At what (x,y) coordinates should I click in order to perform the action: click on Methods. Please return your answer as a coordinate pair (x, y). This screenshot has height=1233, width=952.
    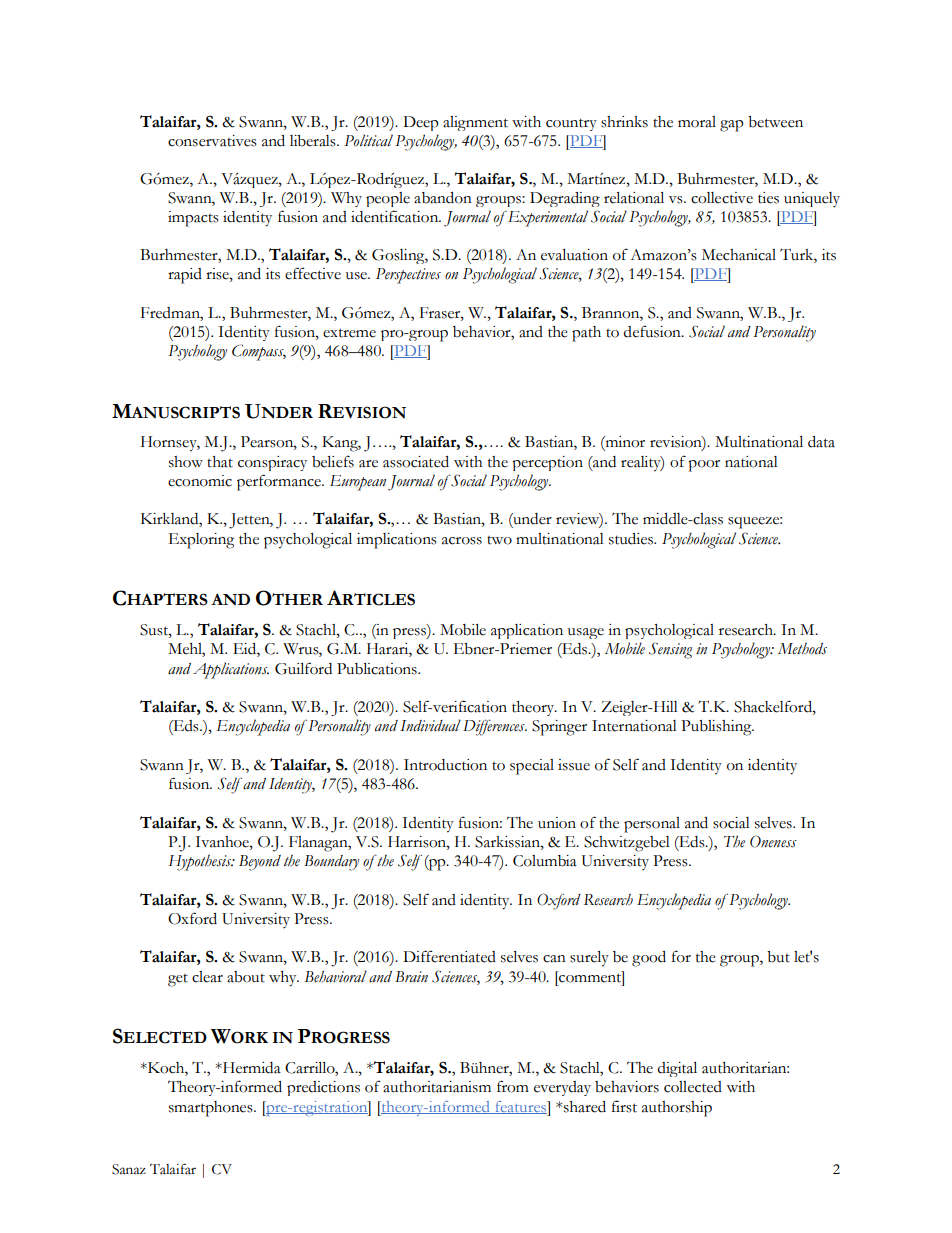
    Looking at the image, I should click on (802, 649).
